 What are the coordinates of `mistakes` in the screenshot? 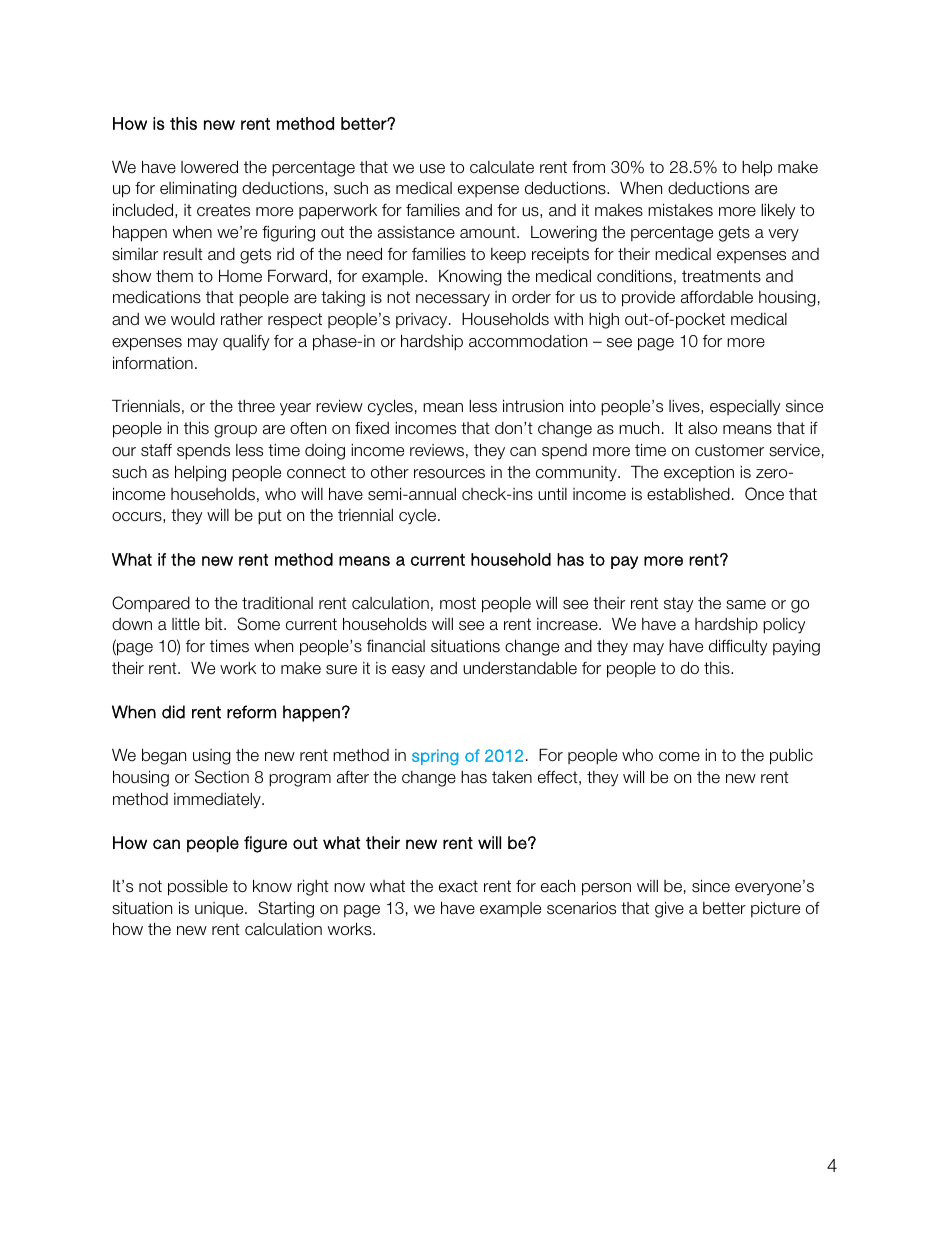 It's located at (680, 210).
